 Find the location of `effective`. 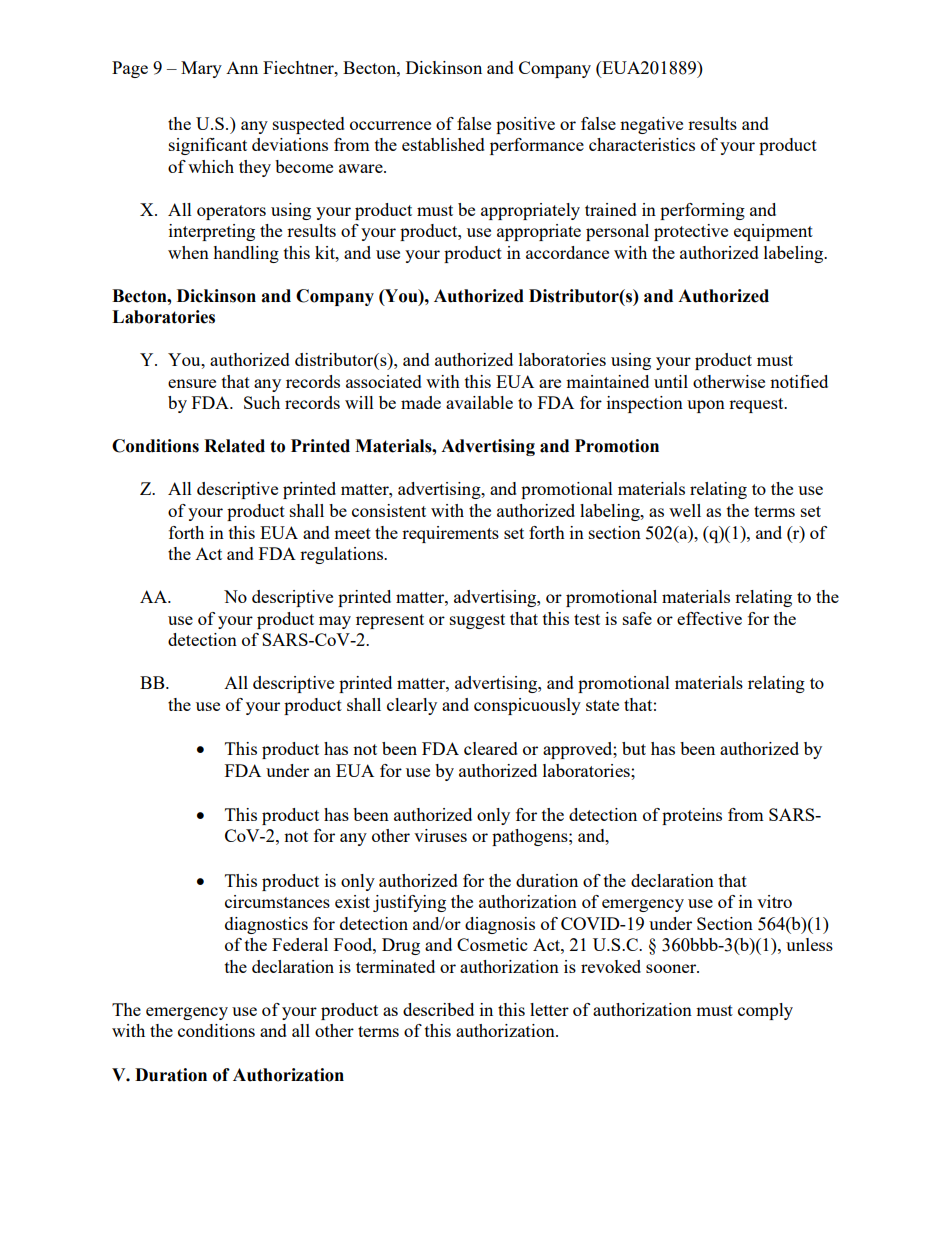

effective is located at coordinates (709, 618).
